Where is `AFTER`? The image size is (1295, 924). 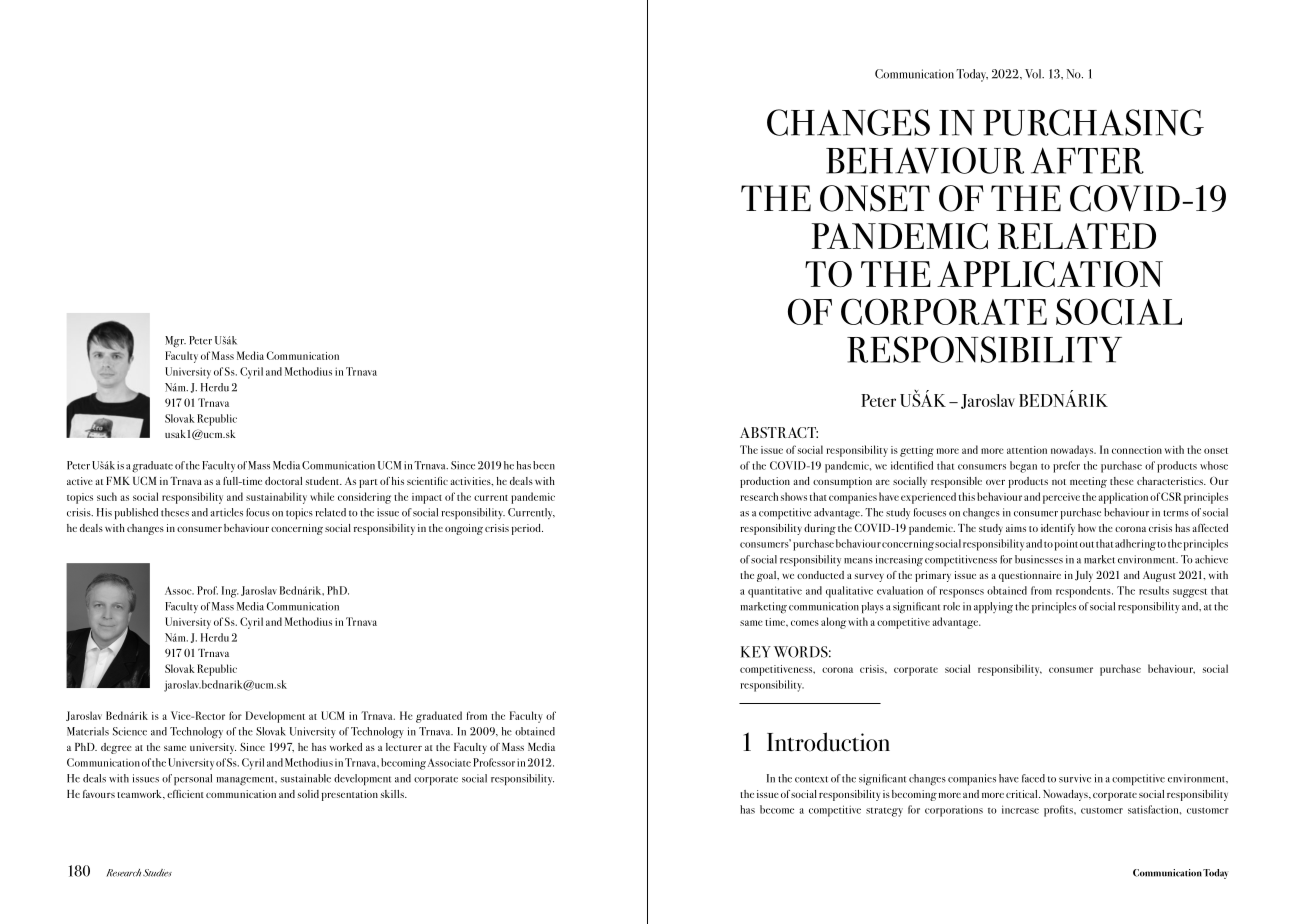
AFTER is located at coordinates (1087, 160).
